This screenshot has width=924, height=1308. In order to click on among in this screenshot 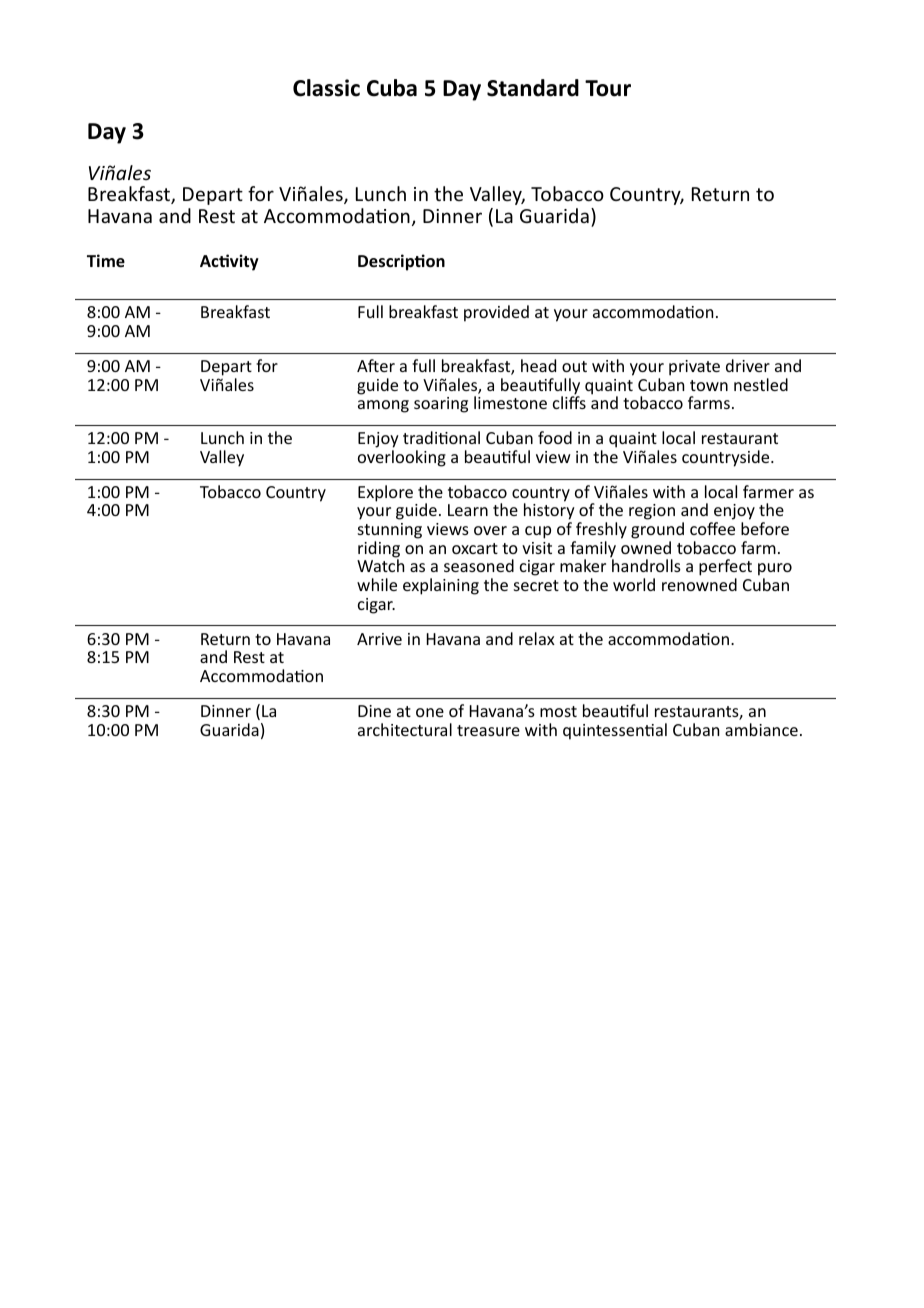, I will do `click(383, 406)`.
